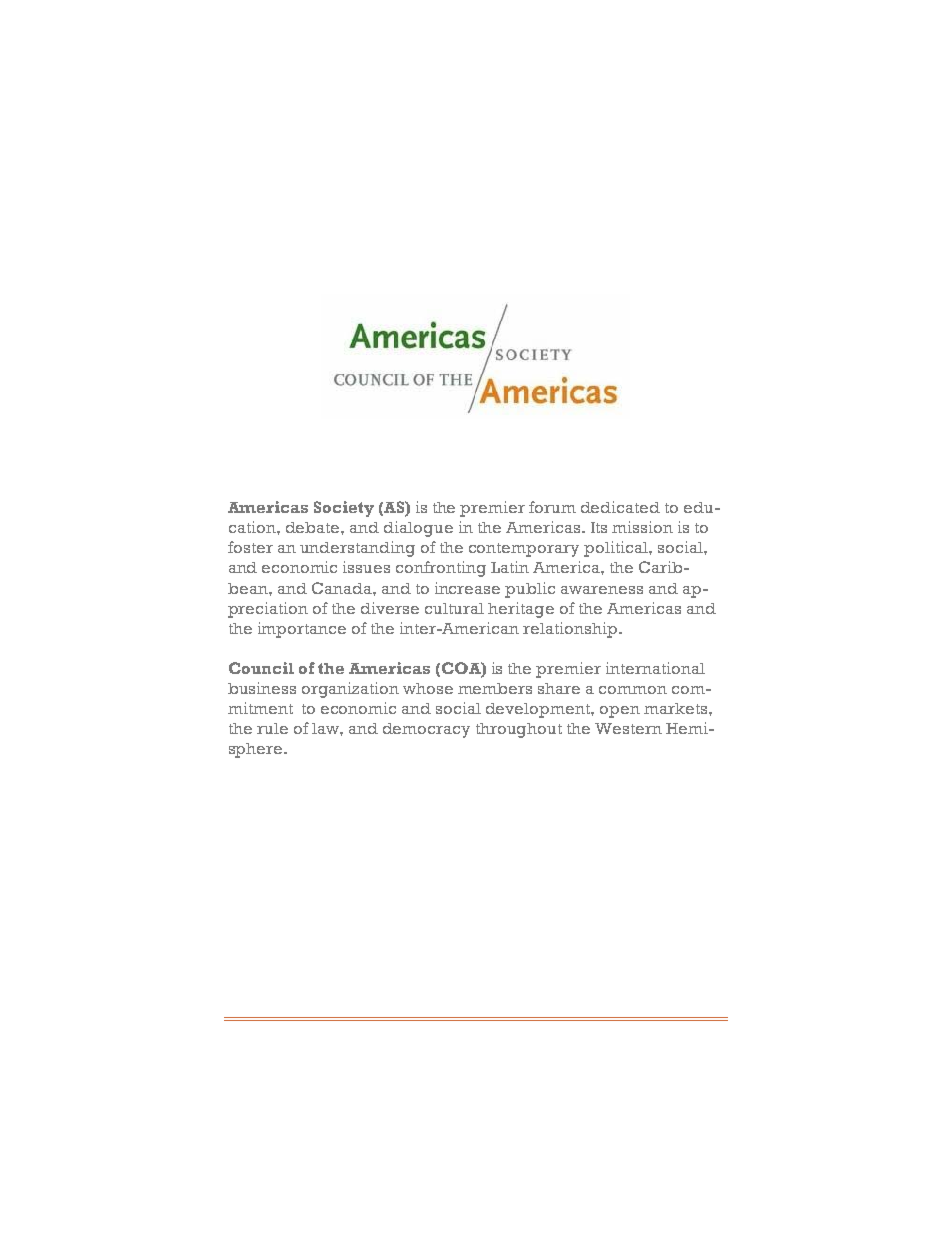  What do you see at coordinates (261, 668) in the screenshot?
I see `Council` at bounding box center [261, 668].
